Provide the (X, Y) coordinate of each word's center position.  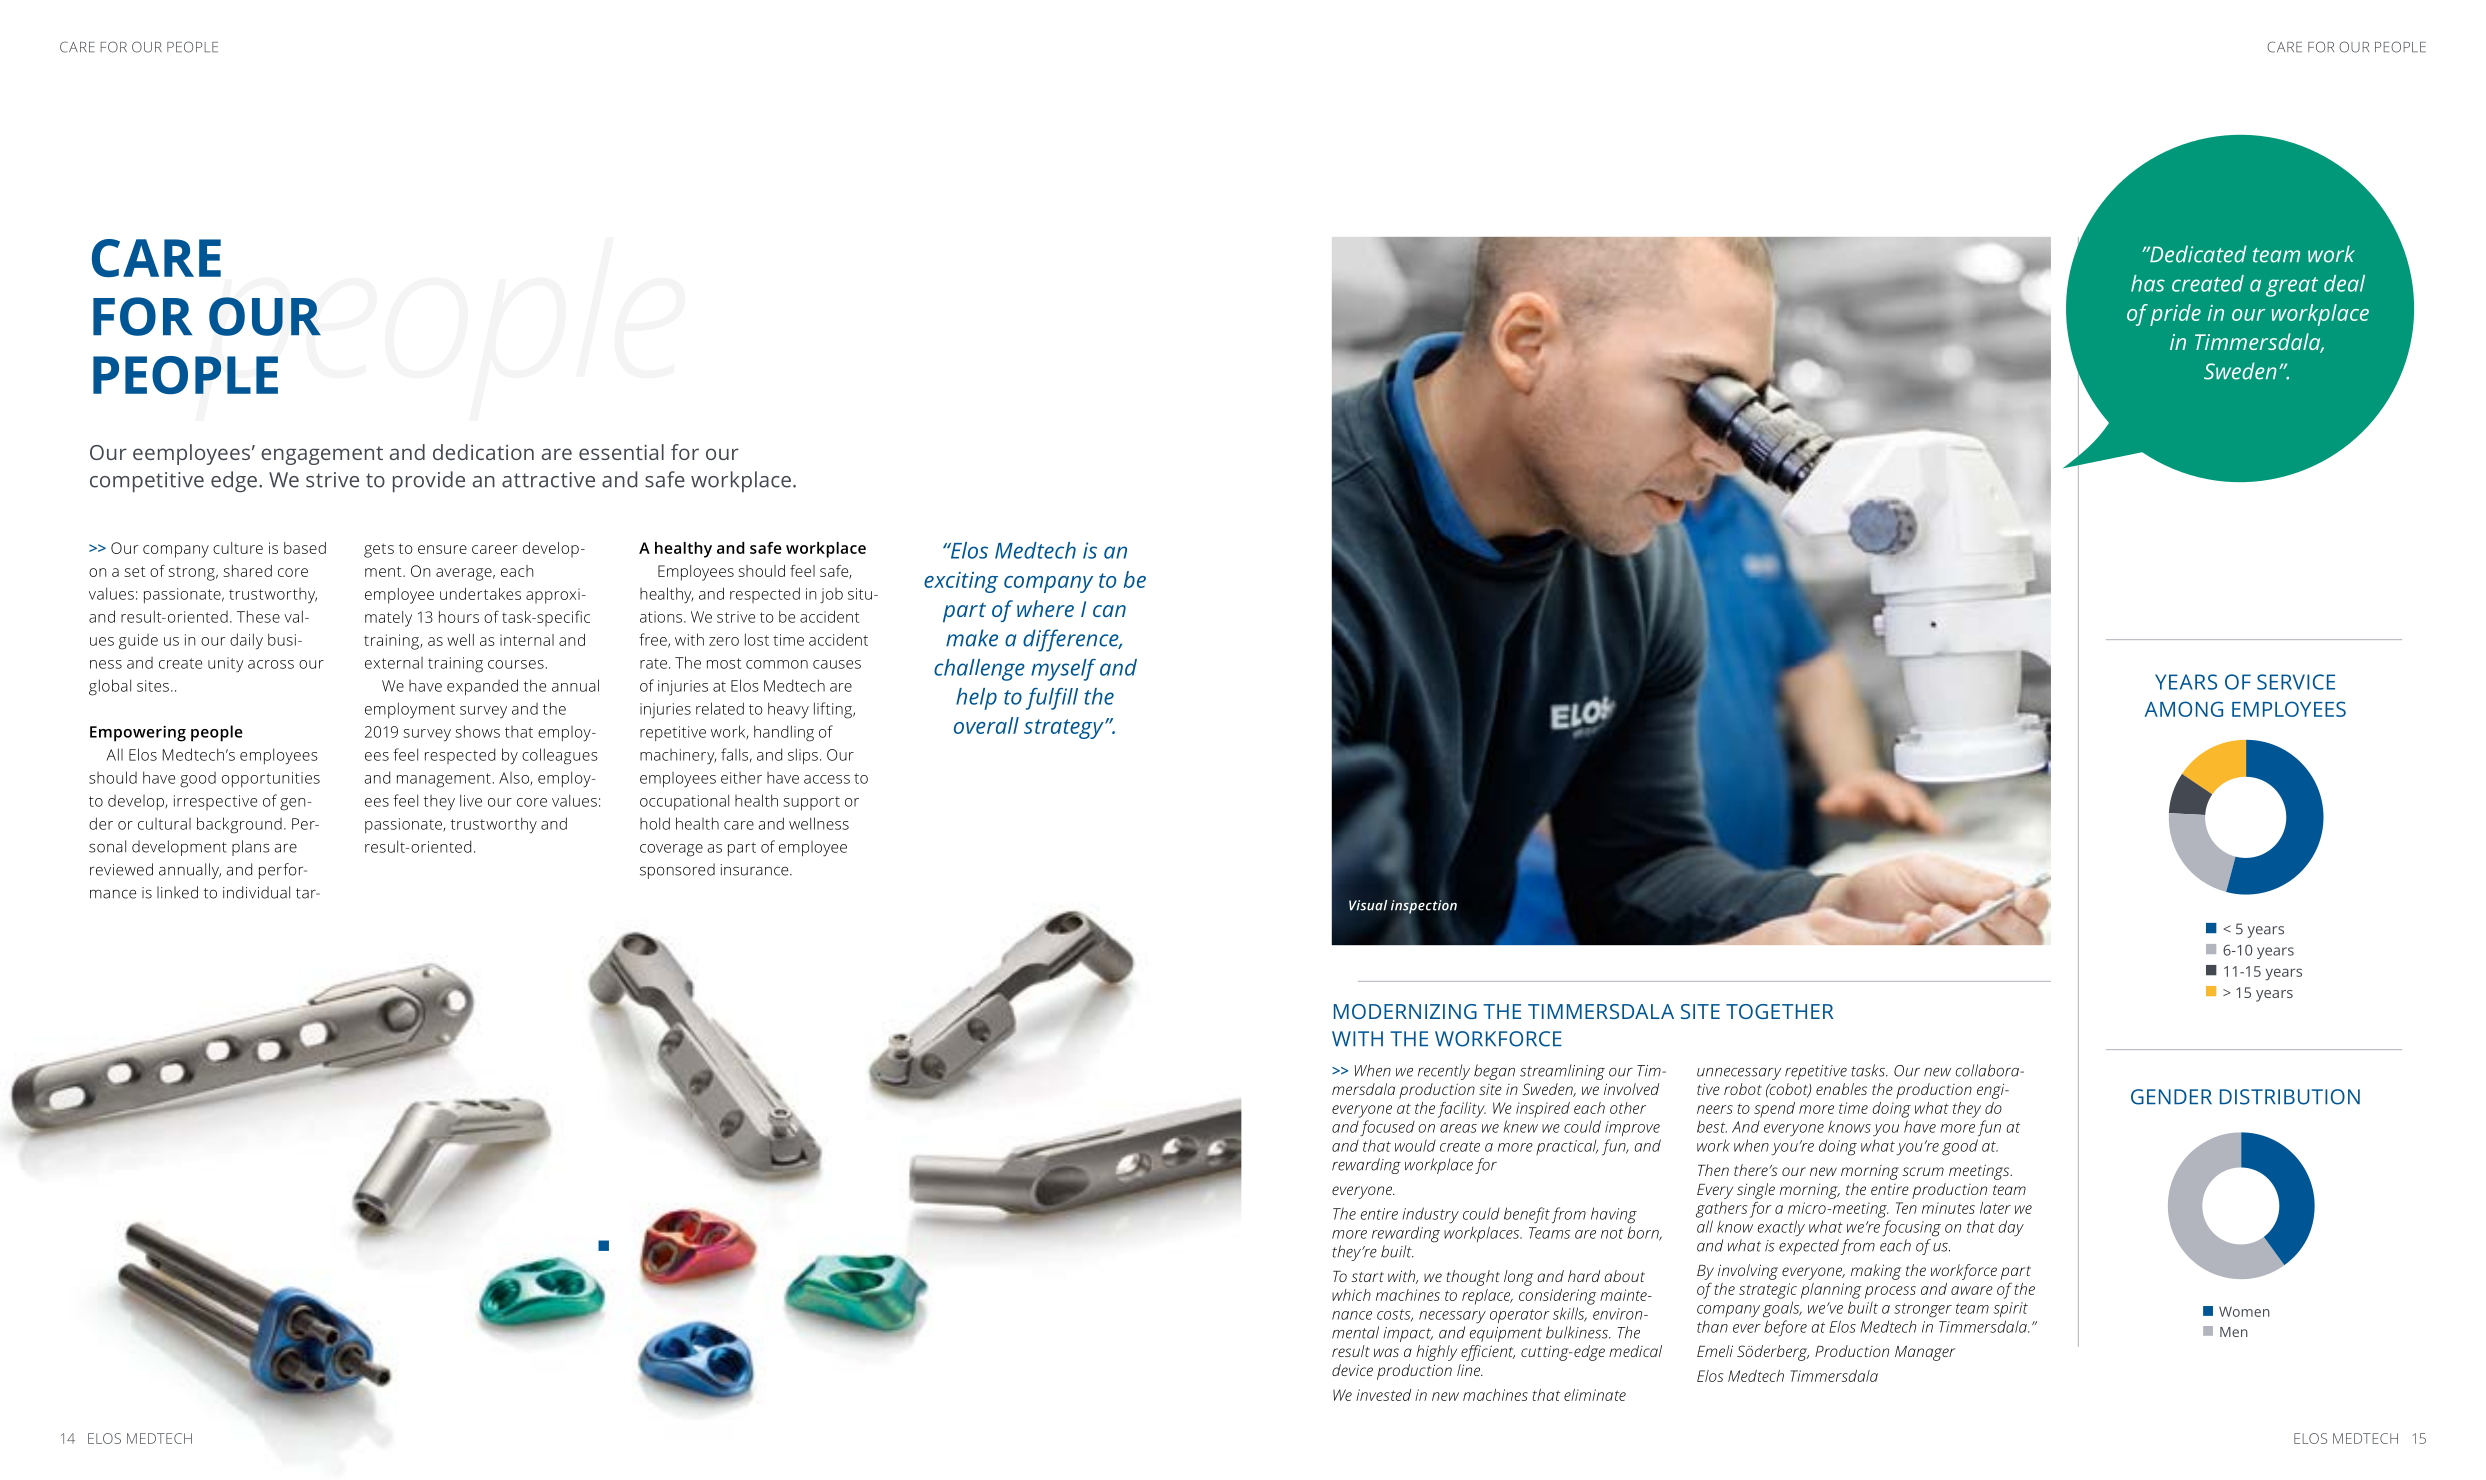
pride (2175, 315)
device (1352, 1370)
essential (621, 452)
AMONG (2184, 709)
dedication (483, 452)
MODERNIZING (1405, 1011)
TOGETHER (1779, 1011)
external (394, 663)
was (1386, 1352)
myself (1063, 670)
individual (256, 892)
